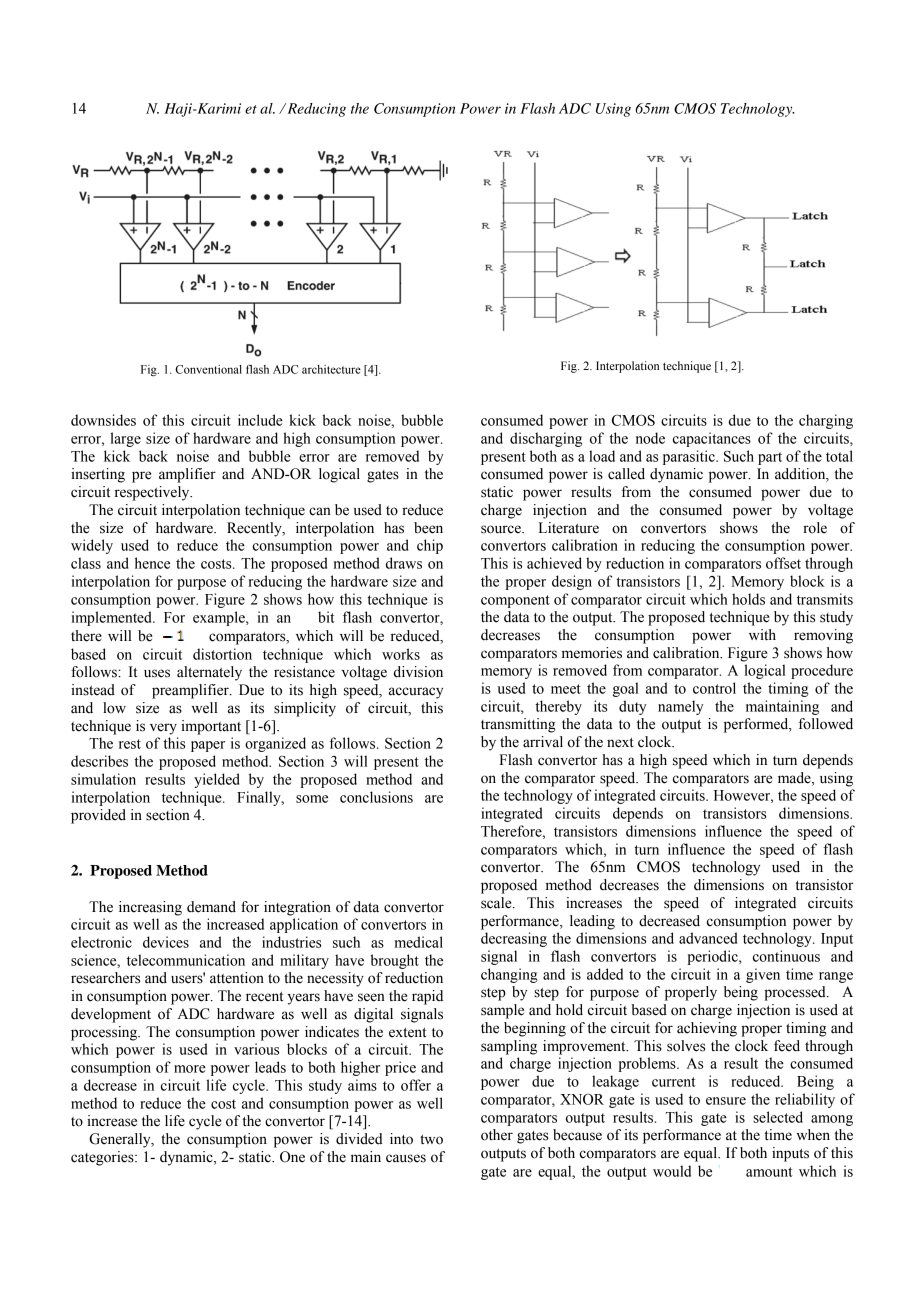  What do you see at coordinates (150, 908) in the image?
I see `increasing` at bounding box center [150, 908].
